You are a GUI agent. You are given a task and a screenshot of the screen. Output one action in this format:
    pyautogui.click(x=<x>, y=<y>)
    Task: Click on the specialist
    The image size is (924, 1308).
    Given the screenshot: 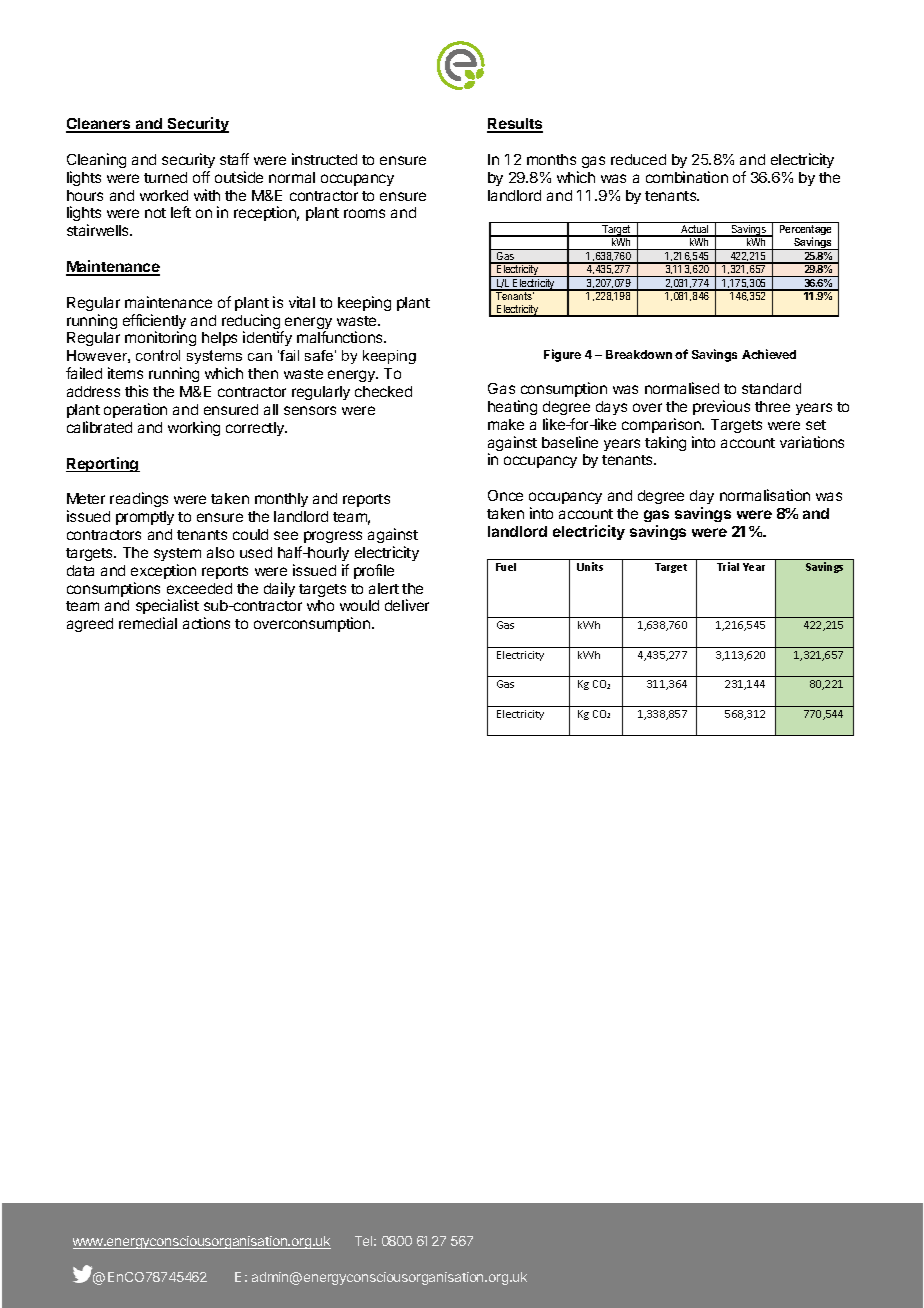 What is the action you would take?
    pyautogui.click(x=167, y=608)
